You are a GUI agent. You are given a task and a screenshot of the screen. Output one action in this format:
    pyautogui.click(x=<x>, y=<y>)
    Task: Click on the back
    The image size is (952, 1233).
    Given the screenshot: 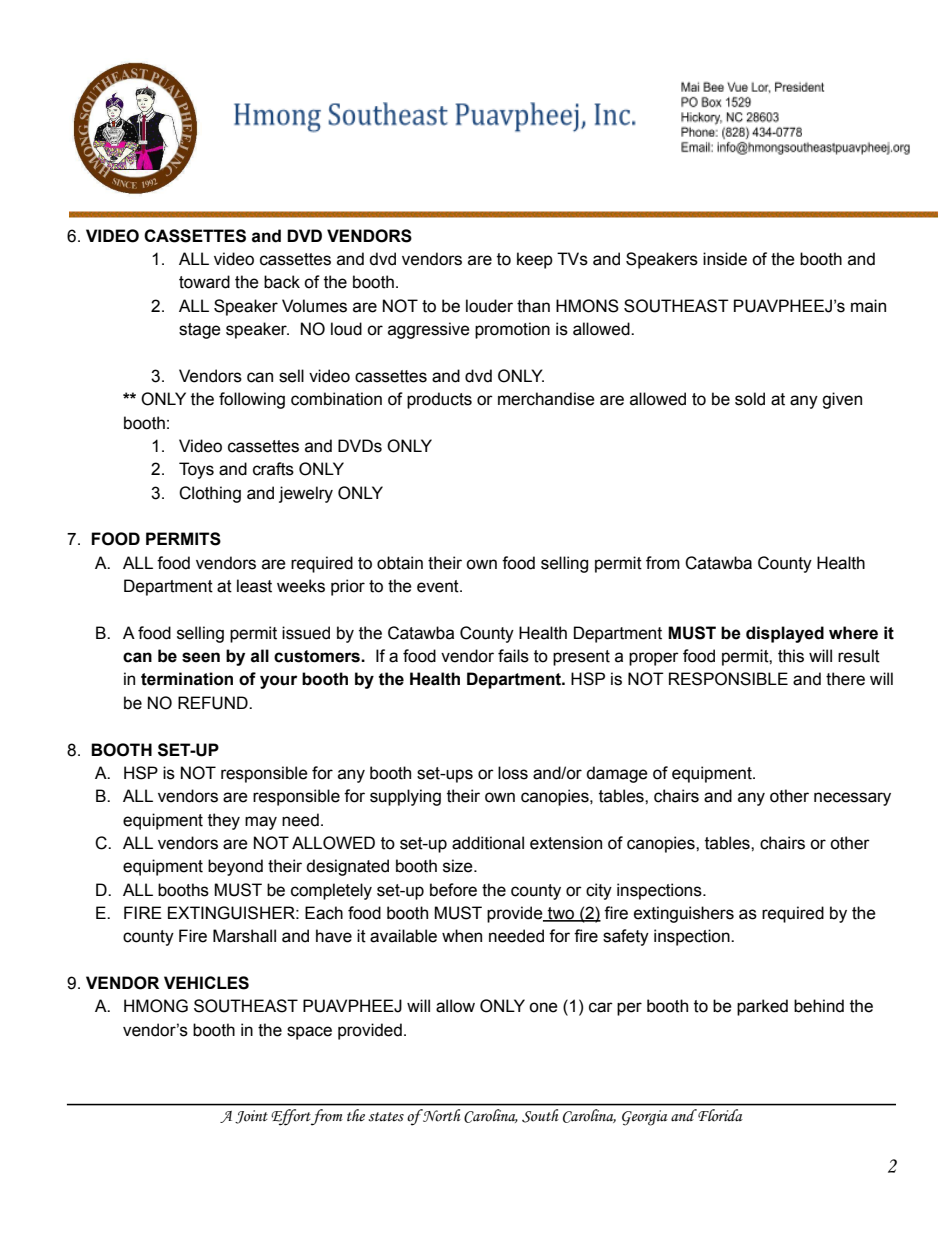 What is the action you would take?
    pyautogui.click(x=282, y=282)
